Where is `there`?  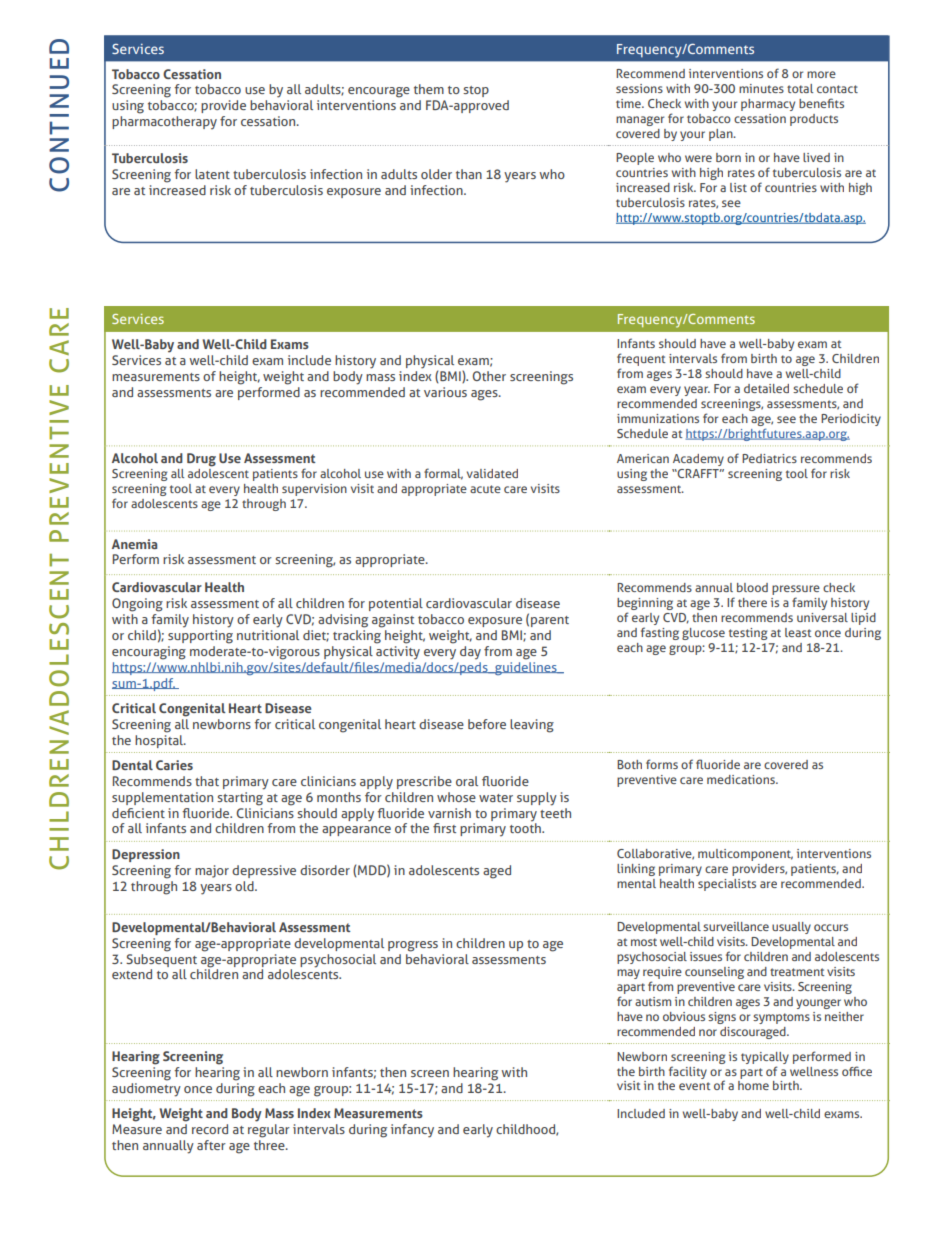
there is located at coordinates (752, 602).
